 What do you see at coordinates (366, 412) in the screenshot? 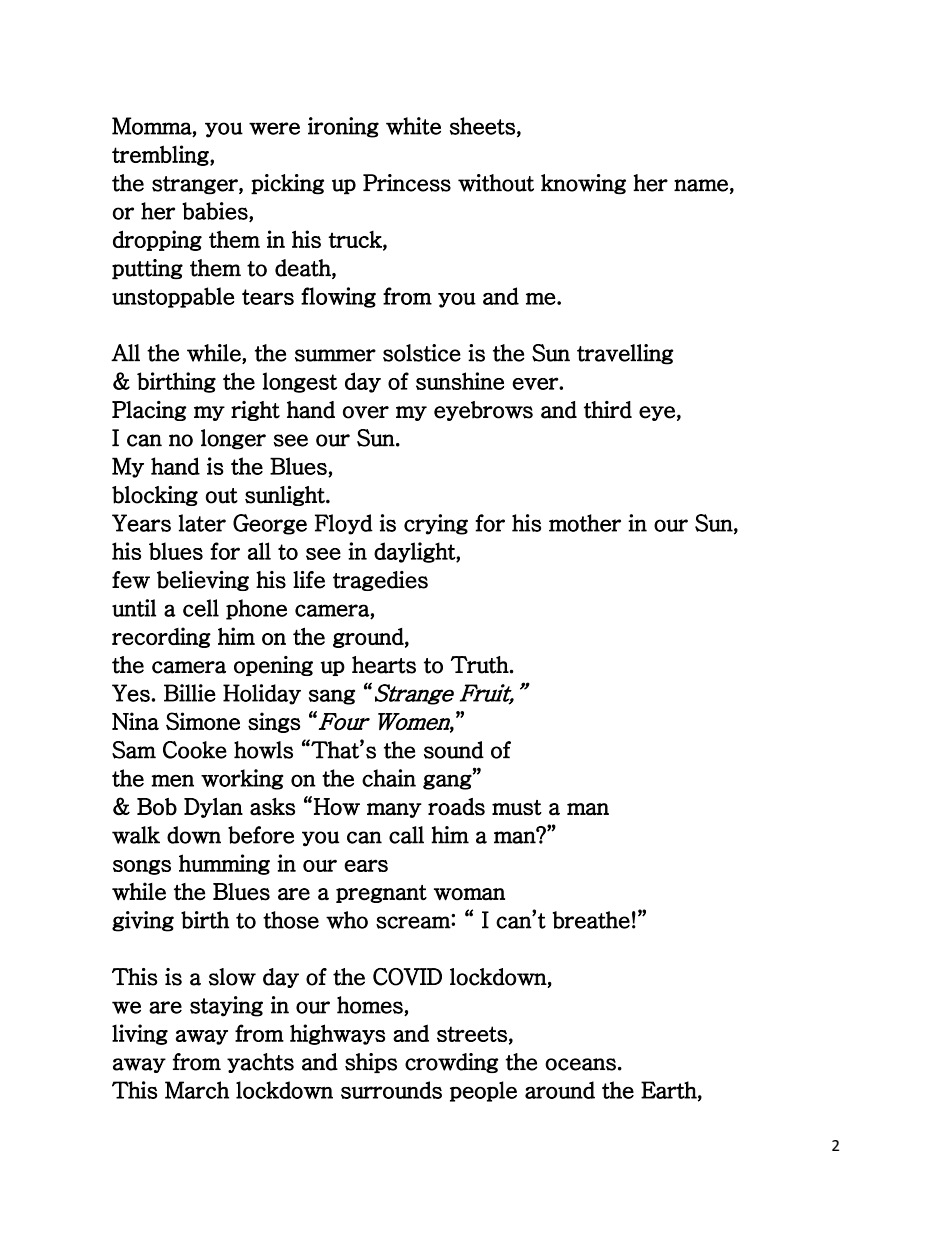
I see `over` at bounding box center [366, 412].
